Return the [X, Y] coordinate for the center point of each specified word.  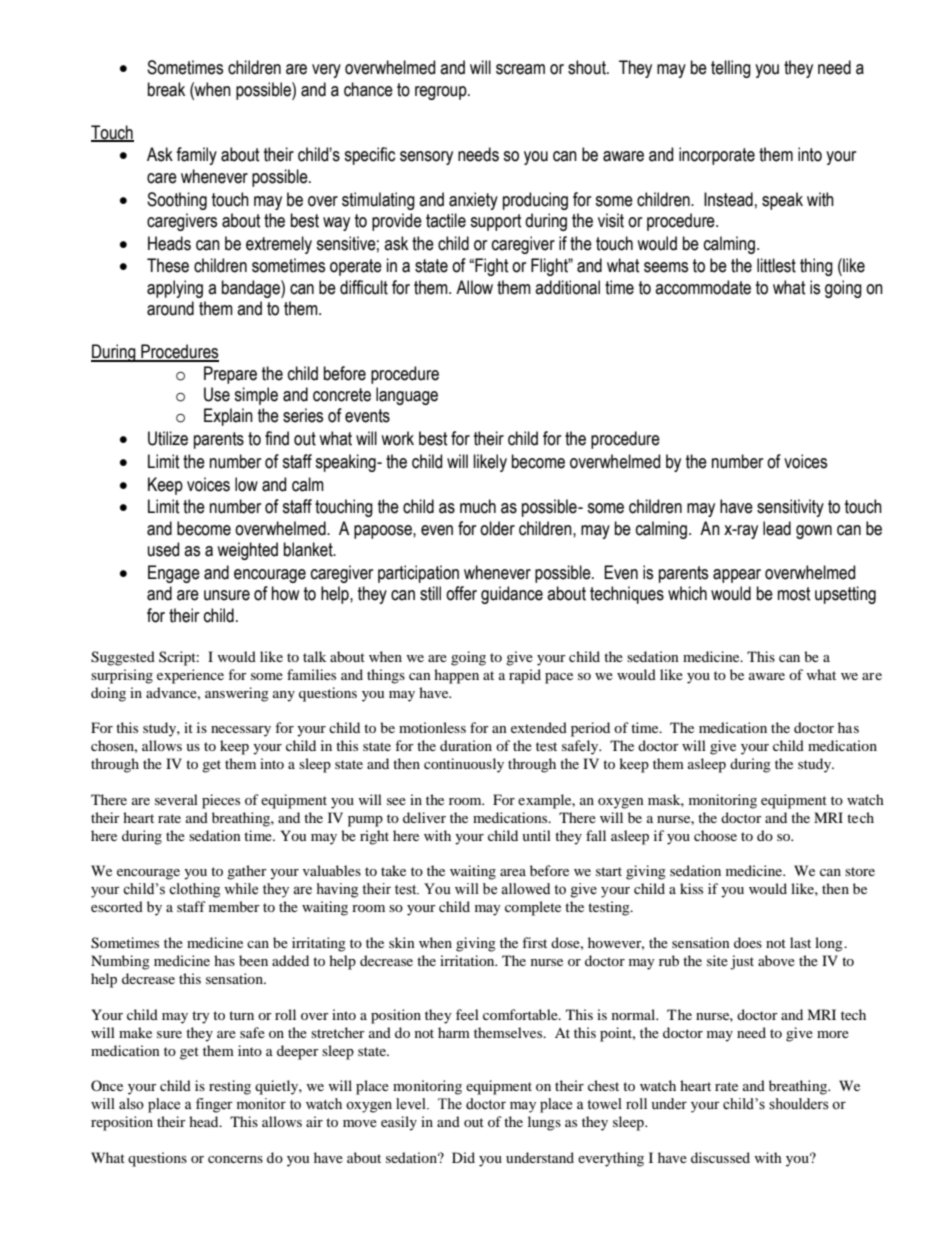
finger [214, 1105]
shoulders [799, 1104]
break [166, 89]
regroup [442, 93]
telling [731, 69]
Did [463, 1157]
